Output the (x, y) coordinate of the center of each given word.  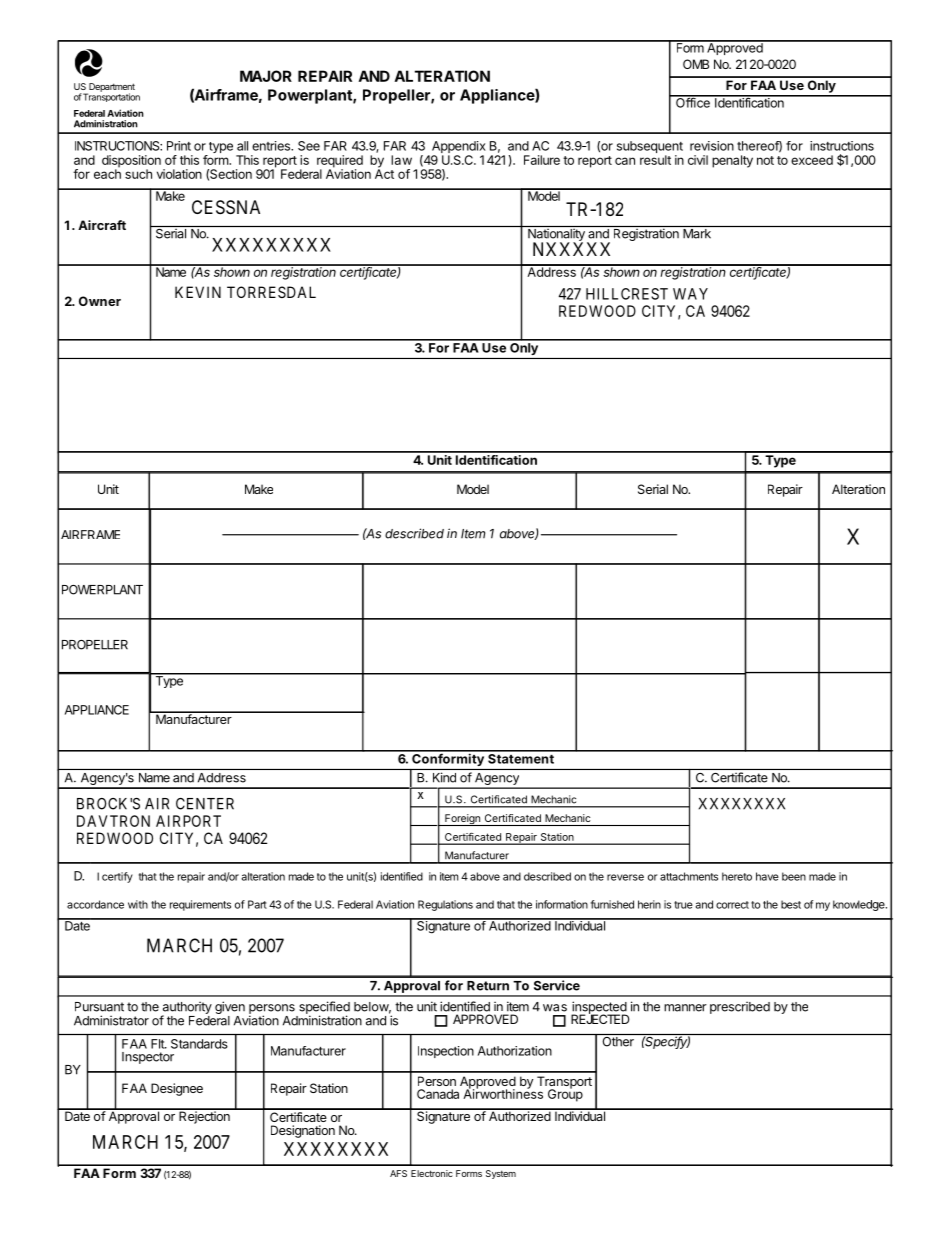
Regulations (445, 905)
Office (693, 101)
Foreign (462, 820)
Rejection (204, 1116)
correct (732, 905)
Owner (100, 301)
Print (179, 146)
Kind (444, 777)
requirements (200, 905)
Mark (697, 234)
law (401, 160)
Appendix (457, 148)
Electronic (432, 1173)
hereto (737, 876)
